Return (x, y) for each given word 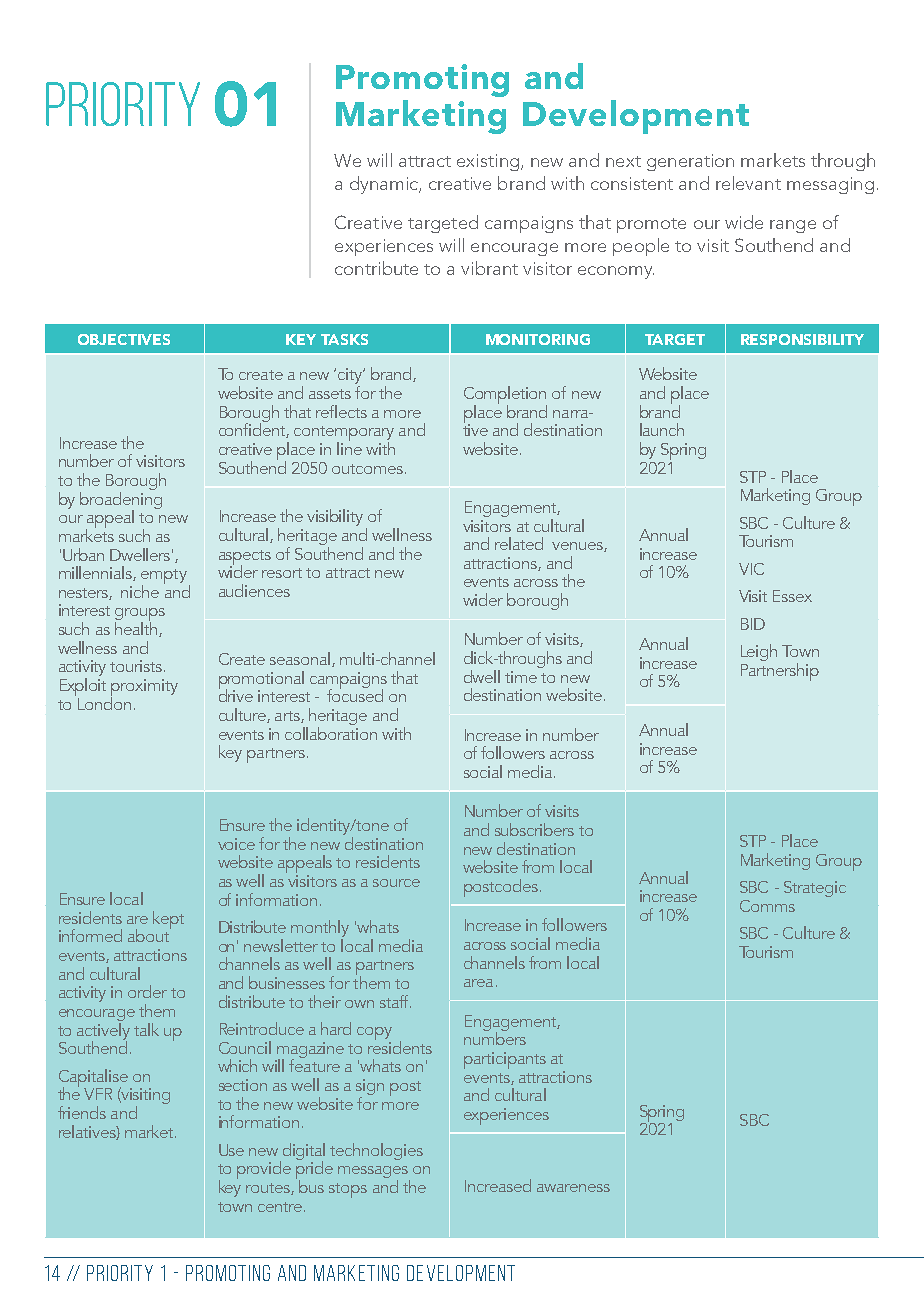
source (396, 883)
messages (374, 1173)
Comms (767, 906)
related (519, 543)
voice (236, 844)
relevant (748, 183)
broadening (121, 500)
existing (489, 162)
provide (264, 1170)
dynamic (385, 185)
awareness (573, 1188)
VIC (751, 569)
